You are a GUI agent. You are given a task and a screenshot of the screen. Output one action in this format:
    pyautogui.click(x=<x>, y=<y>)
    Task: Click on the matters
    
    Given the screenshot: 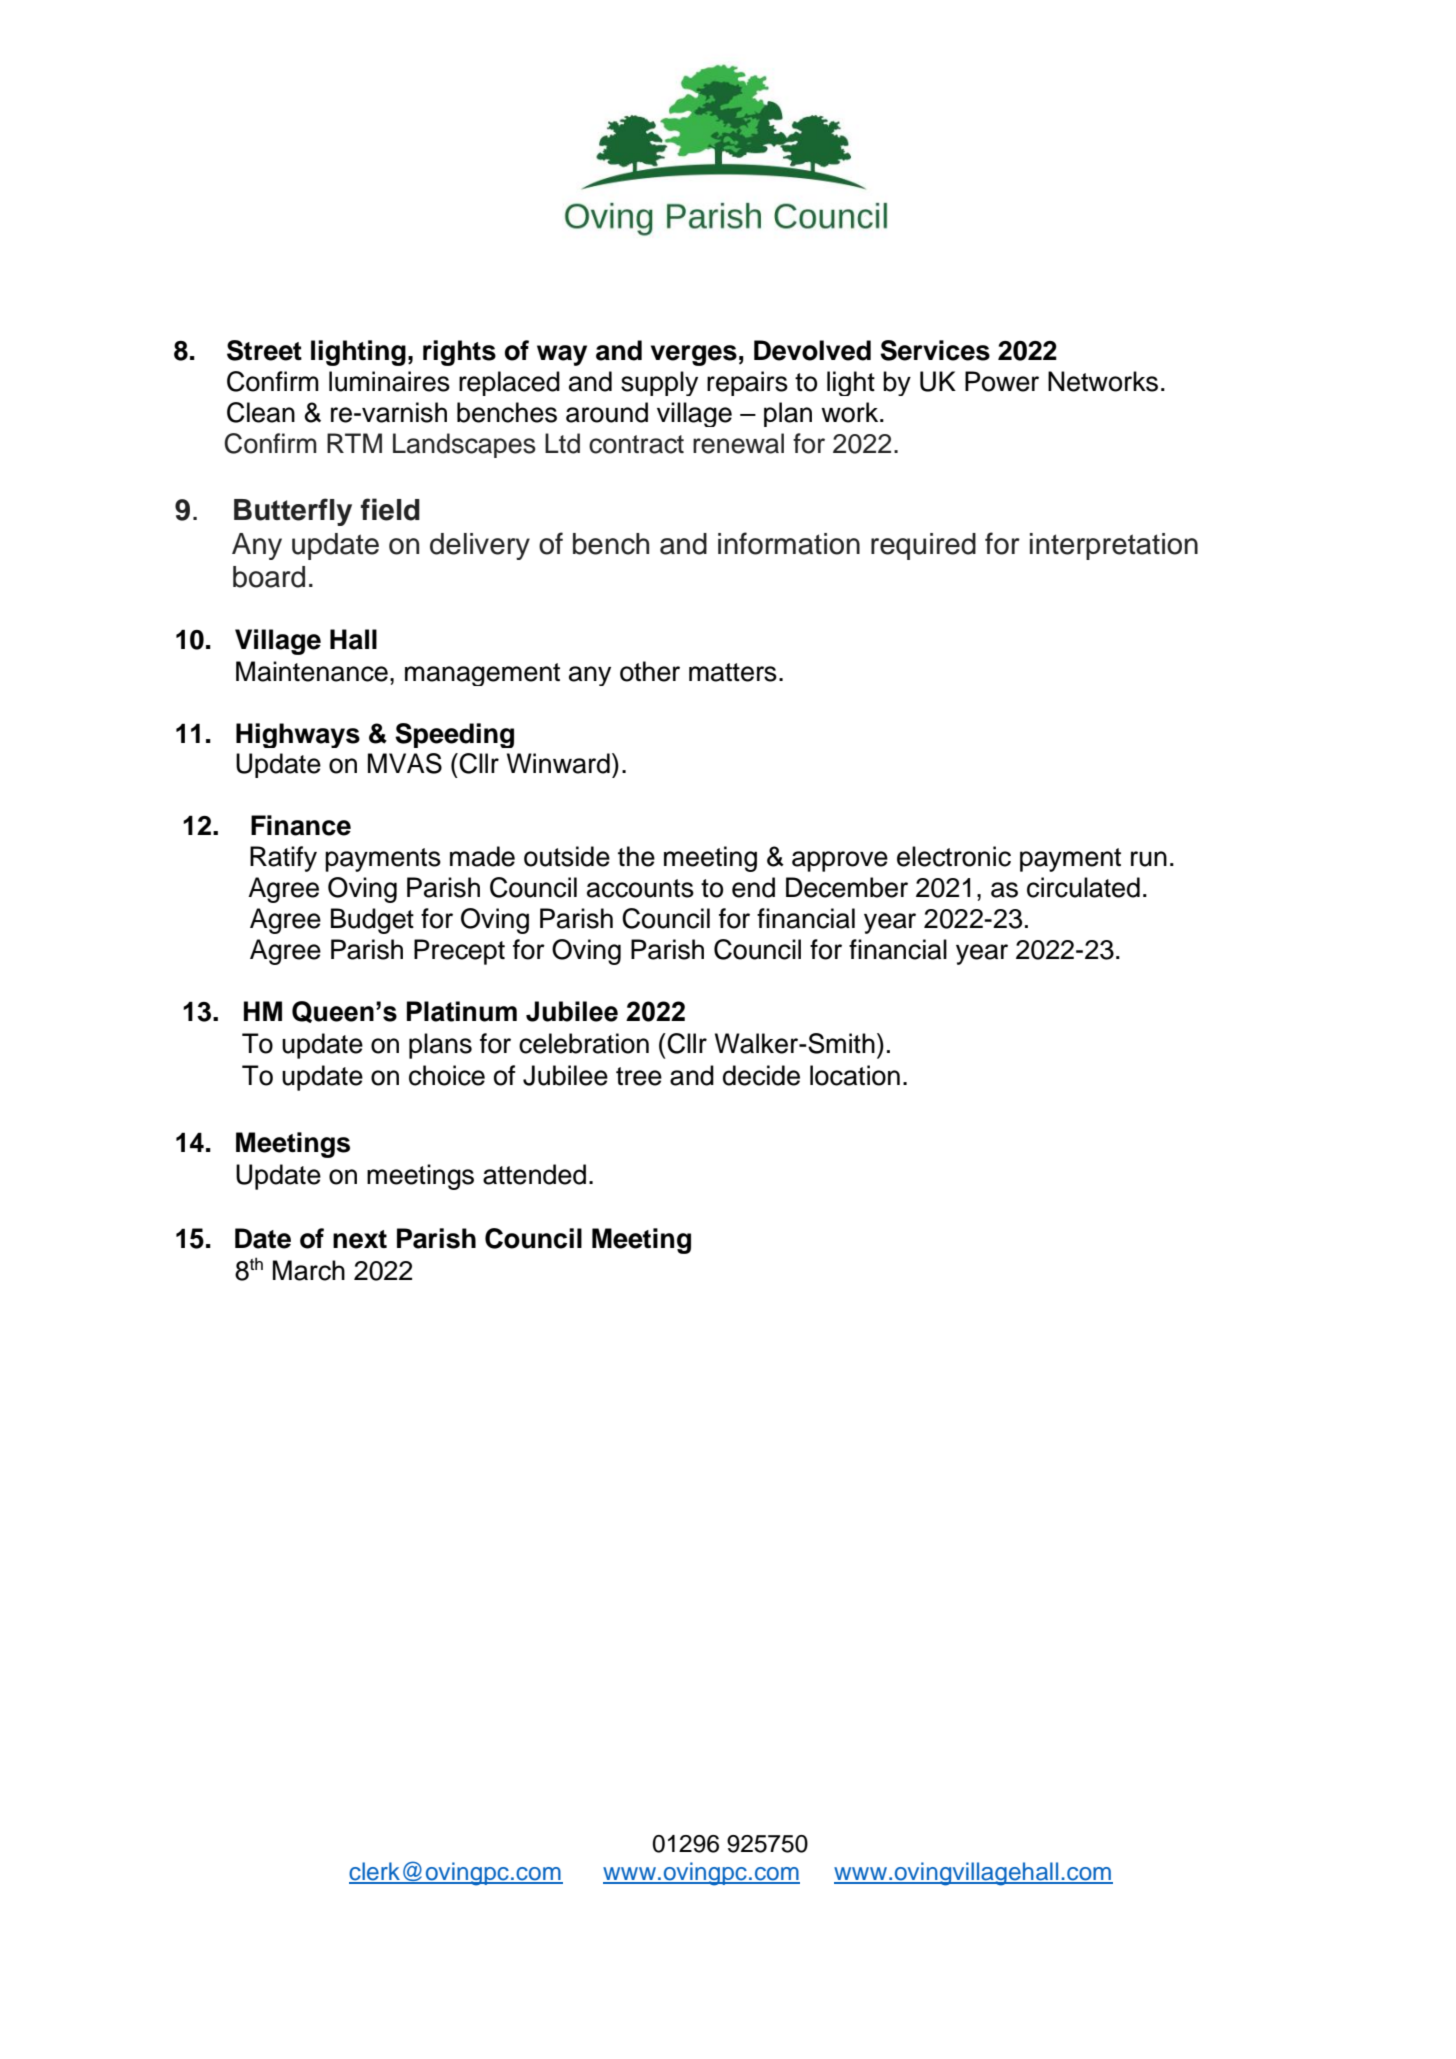 What is the action you would take?
    pyautogui.click(x=733, y=672)
